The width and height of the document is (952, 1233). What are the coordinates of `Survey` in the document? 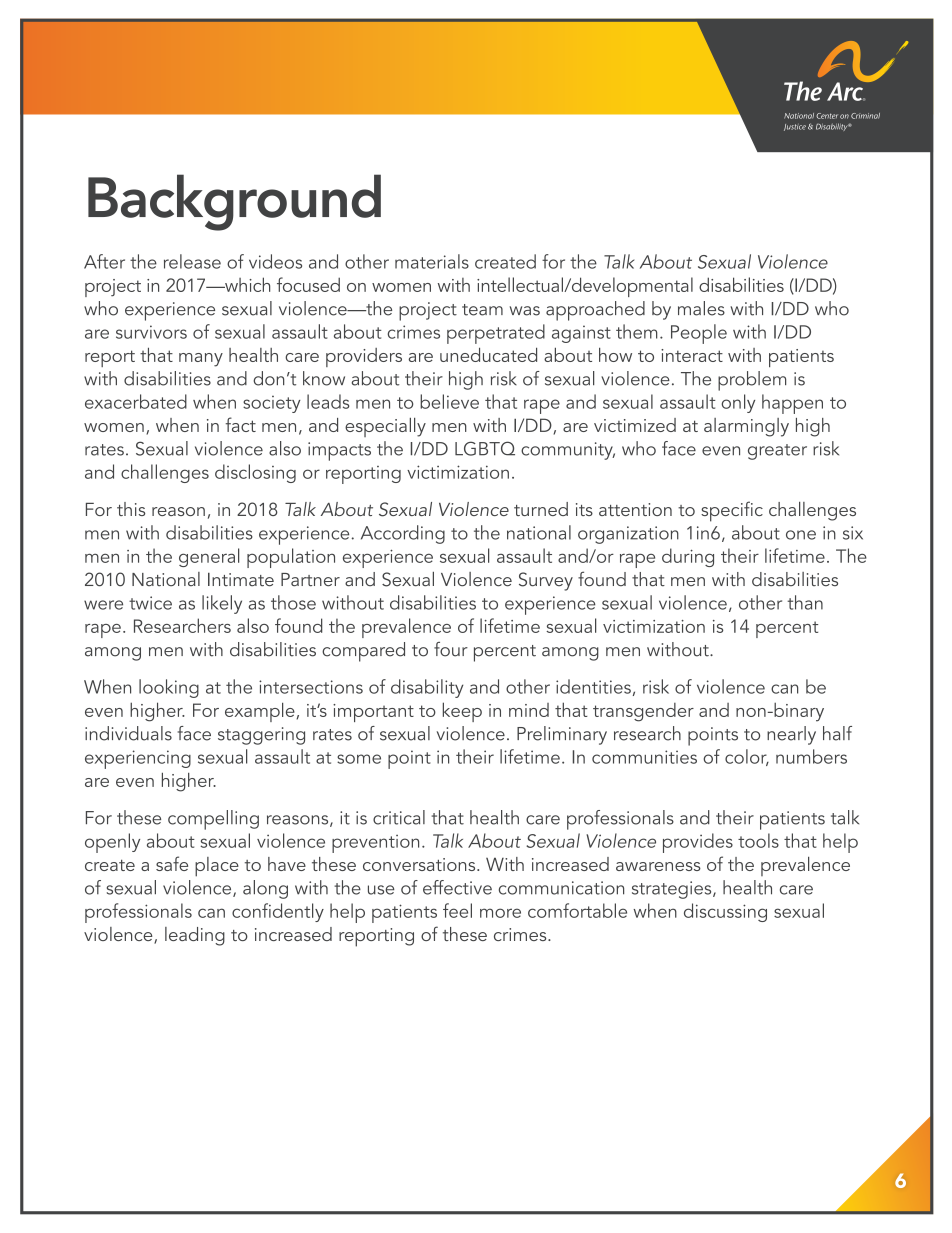 It's located at (546, 581).
